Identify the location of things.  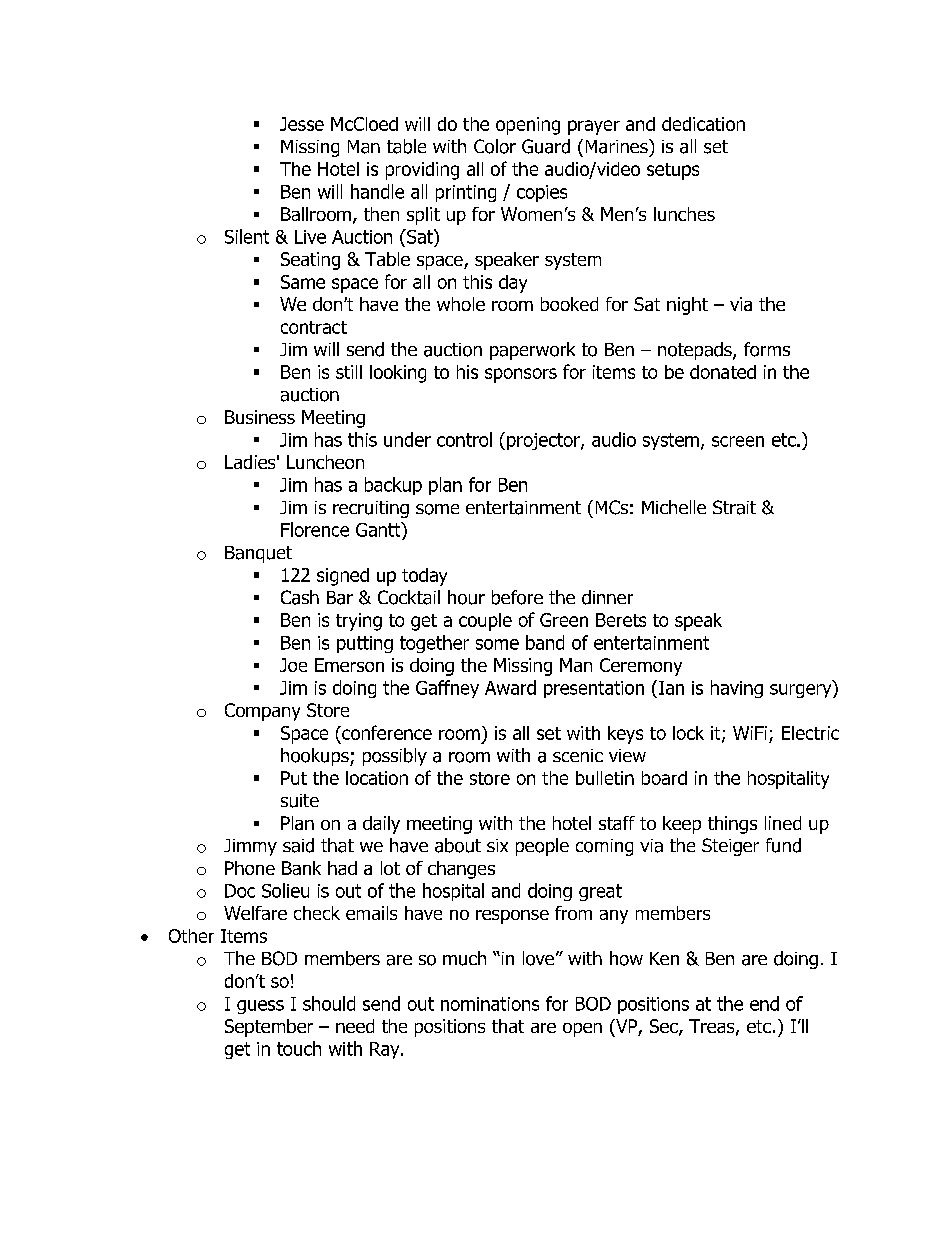
(732, 825).
